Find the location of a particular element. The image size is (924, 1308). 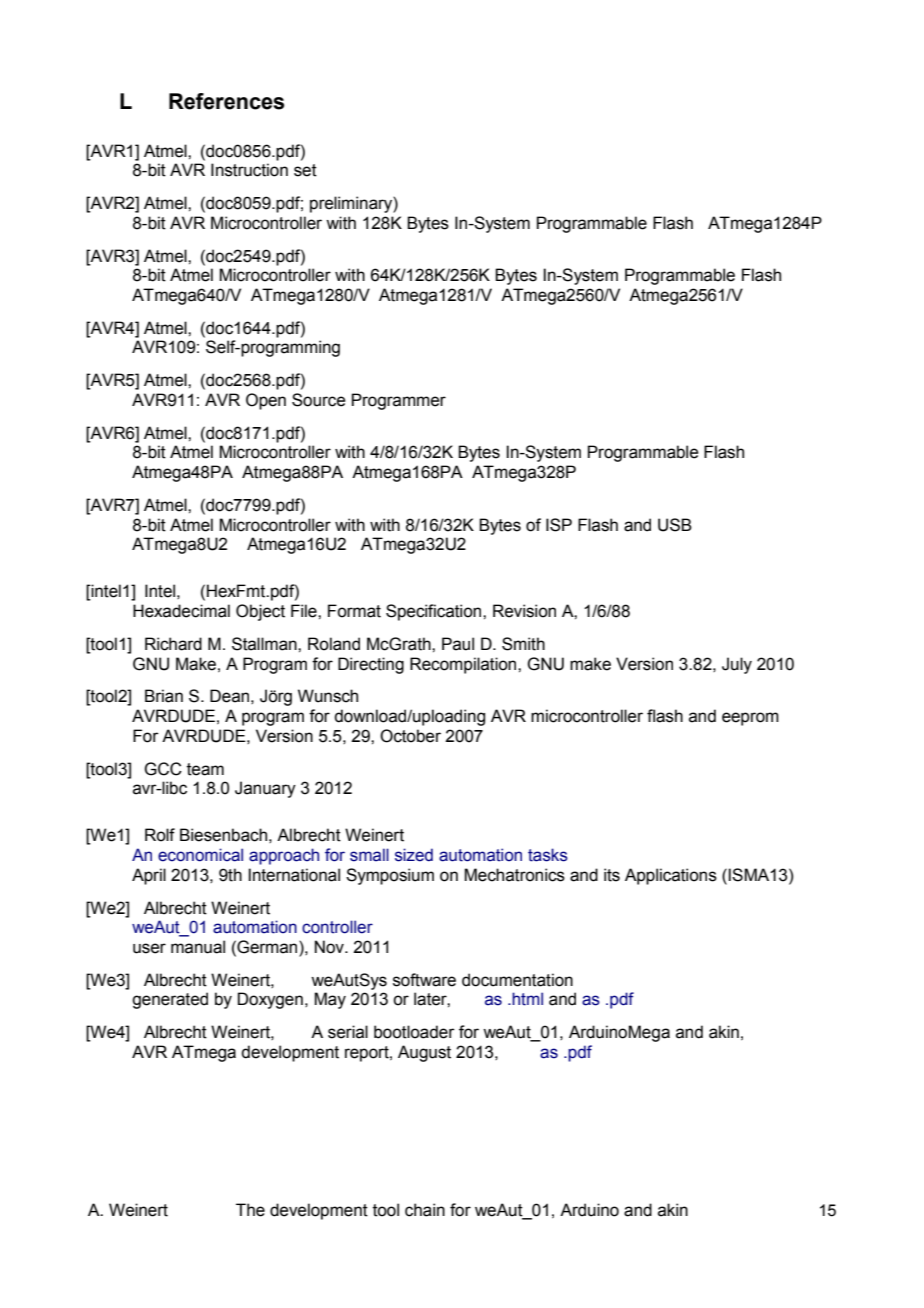

References is located at coordinates (226, 101).
